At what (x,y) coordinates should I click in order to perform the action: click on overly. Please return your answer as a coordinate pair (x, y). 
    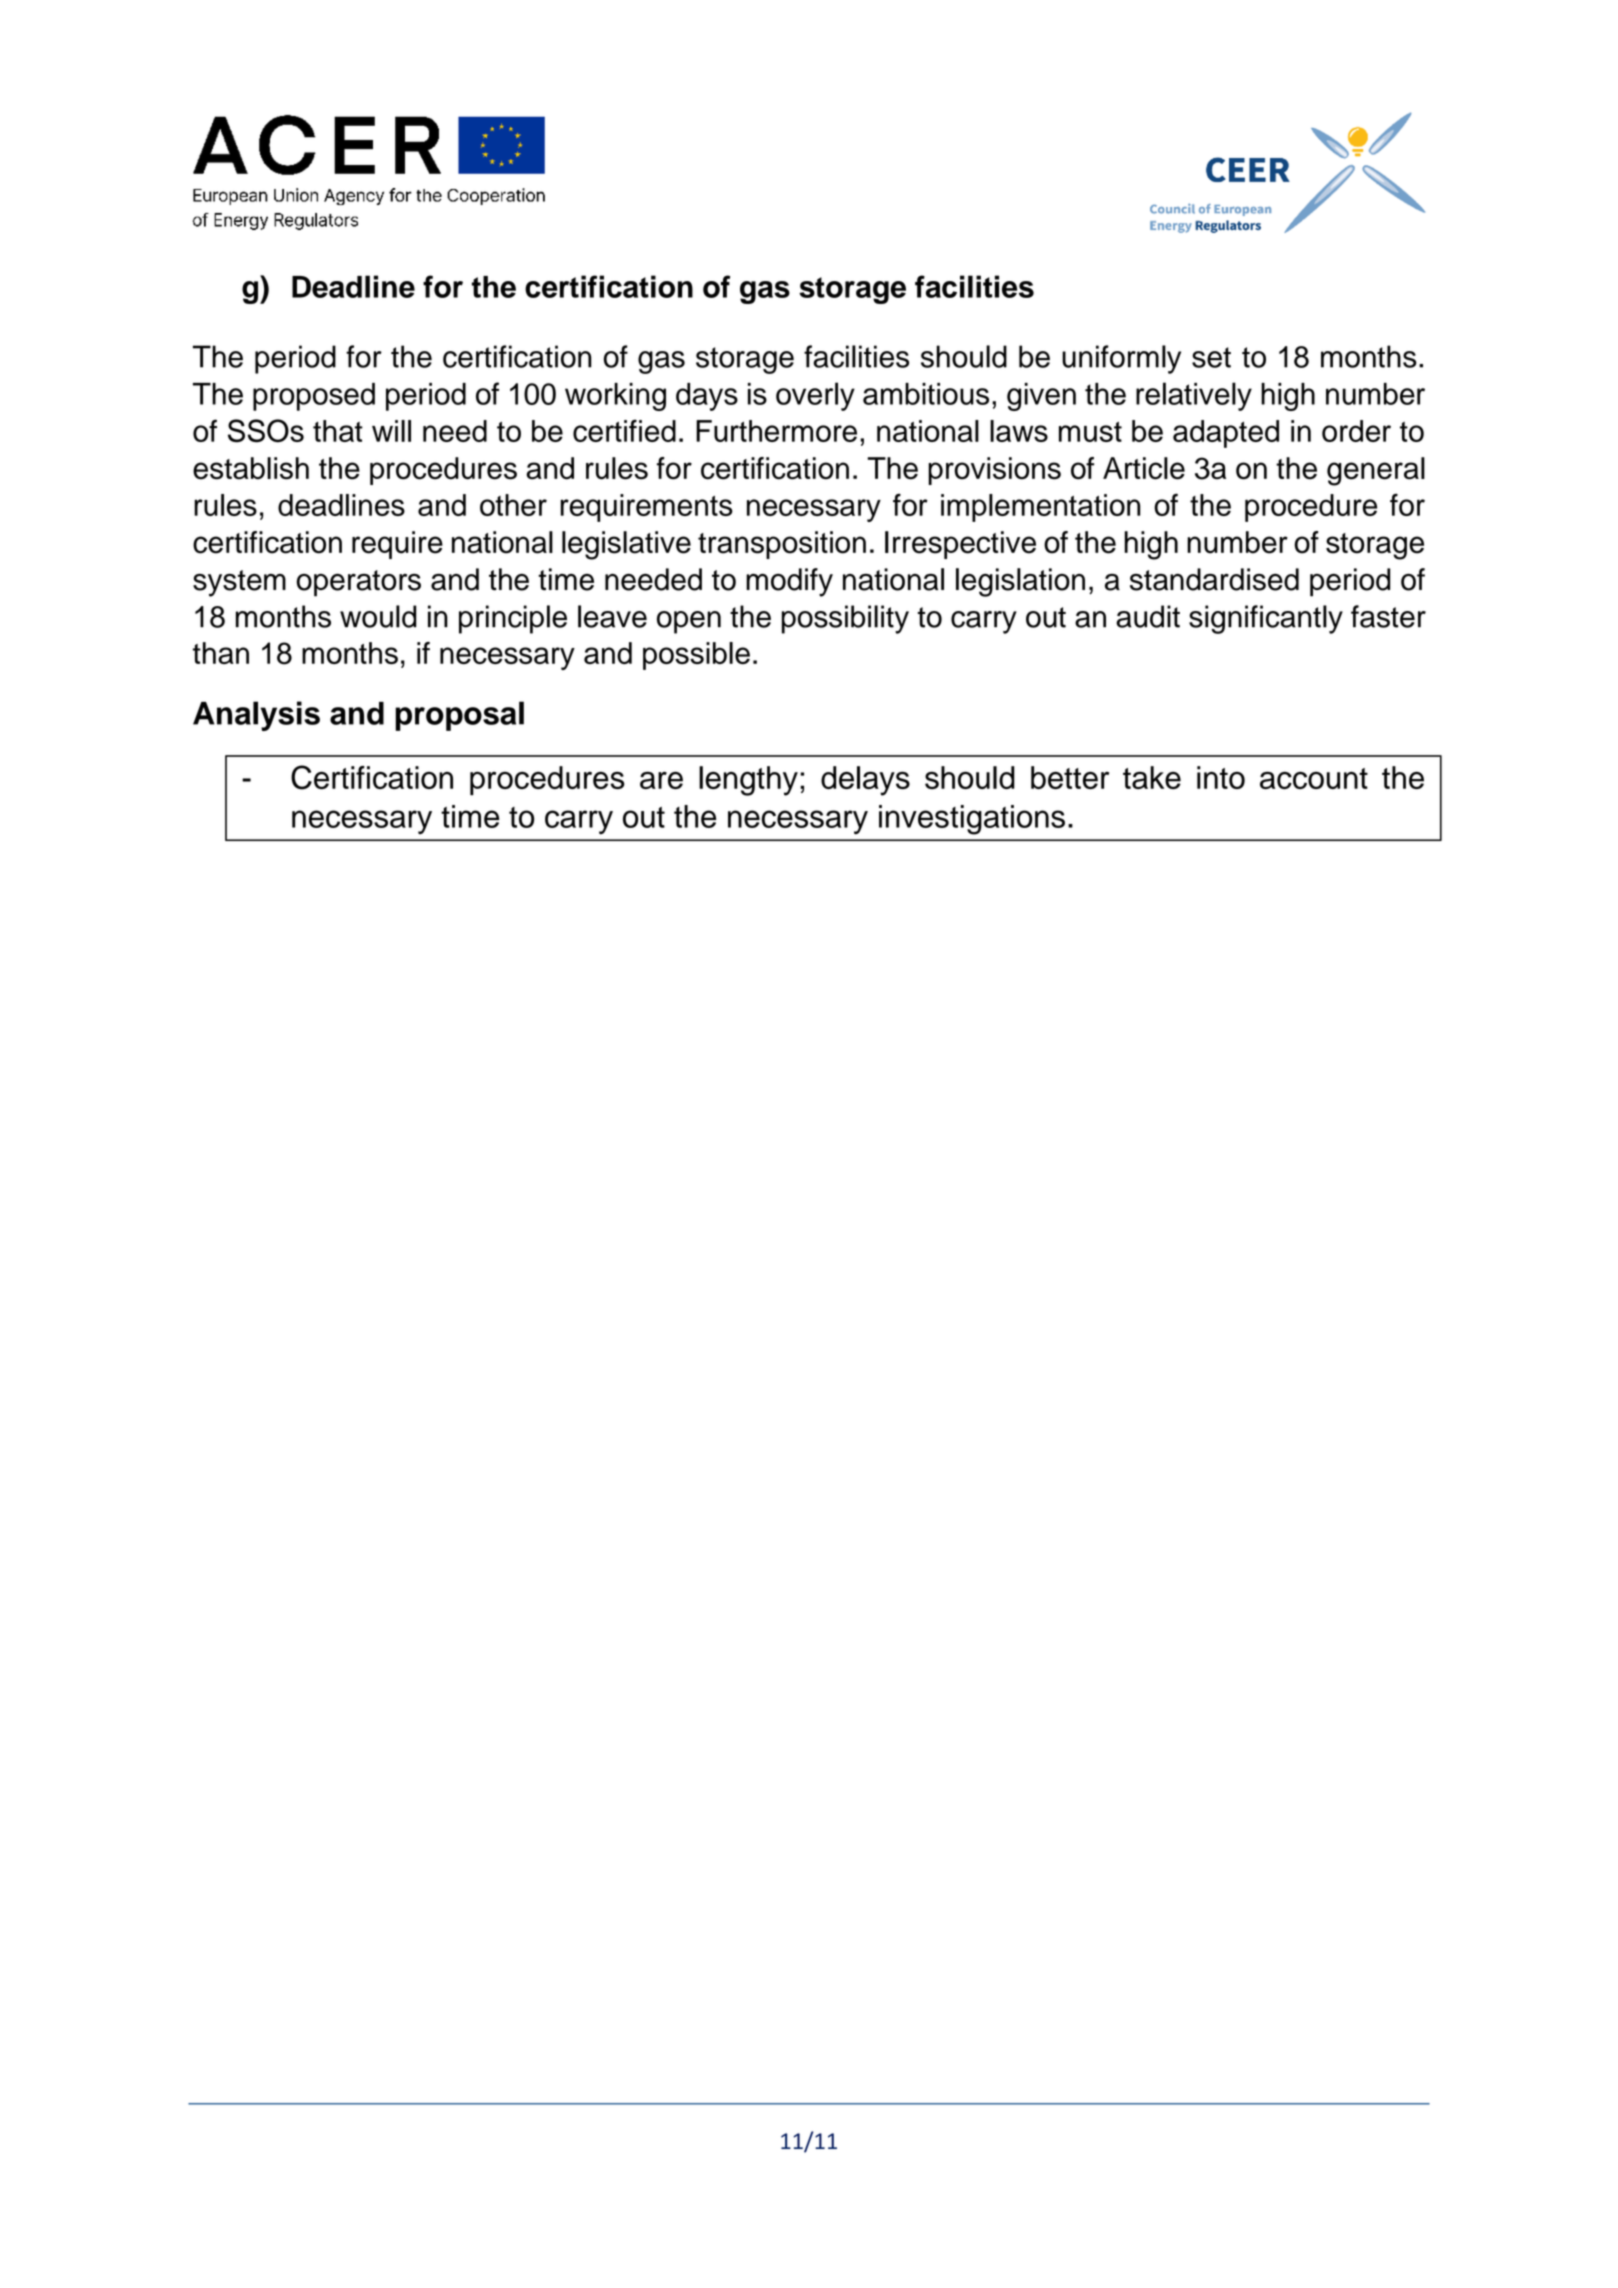
    Looking at the image, I should click on (815, 396).
